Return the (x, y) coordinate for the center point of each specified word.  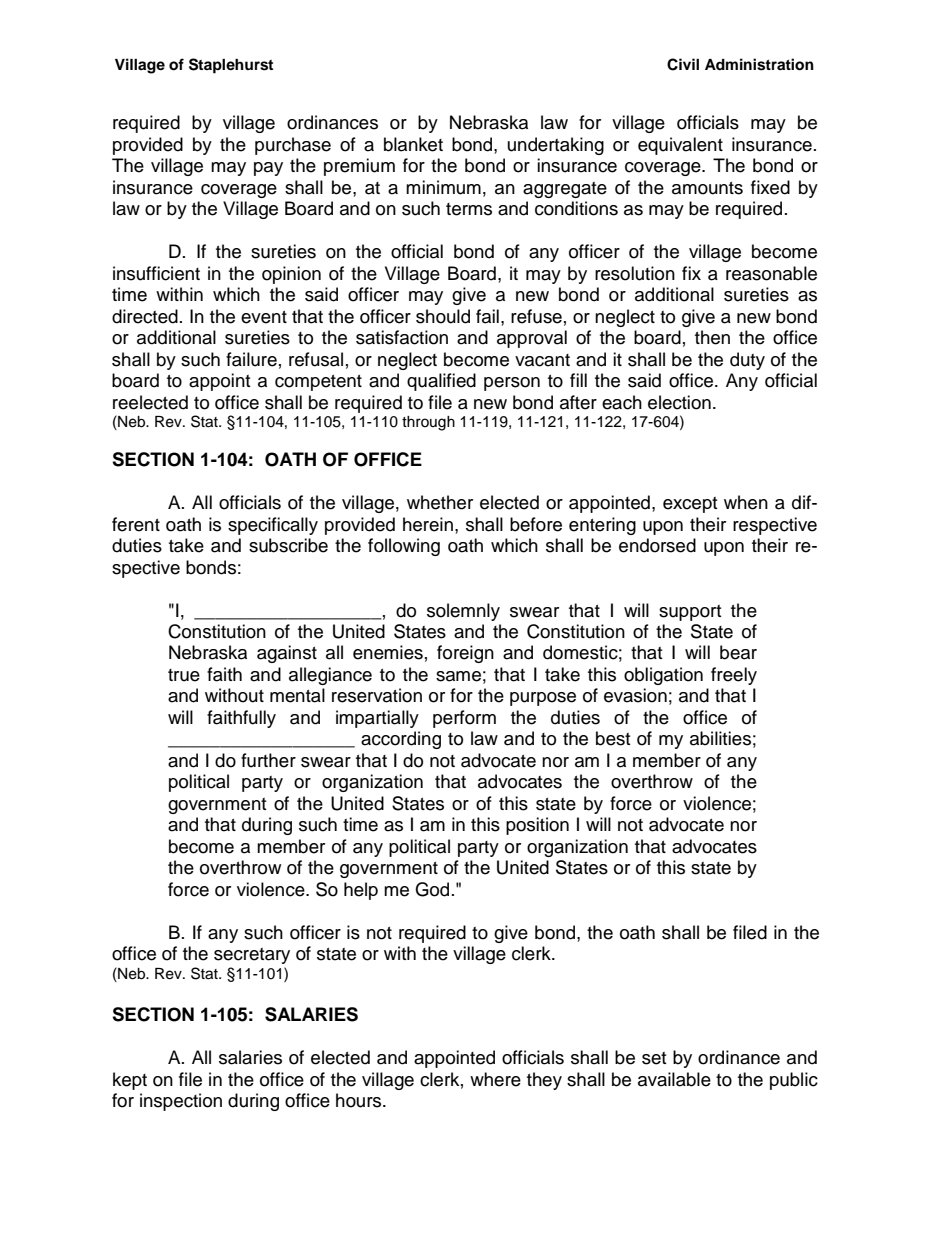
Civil (683, 64)
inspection (181, 1102)
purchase (293, 146)
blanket (413, 144)
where (495, 1079)
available (674, 1079)
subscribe (288, 545)
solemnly (463, 612)
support (690, 613)
